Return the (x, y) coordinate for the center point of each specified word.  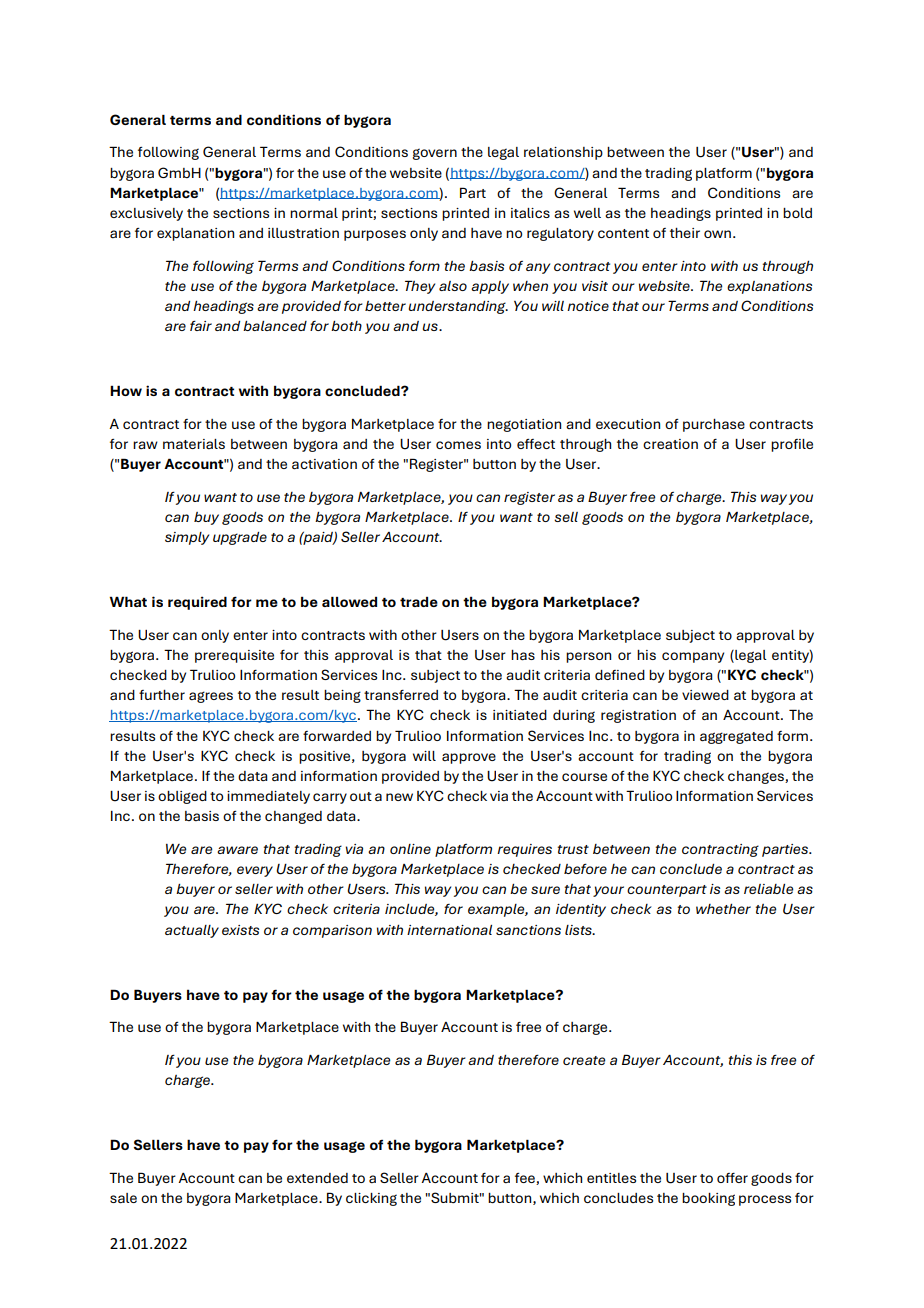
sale (123, 1198)
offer (732, 1178)
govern (435, 154)
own (717, 234)
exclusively (146, 214)
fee (526, 1179)
